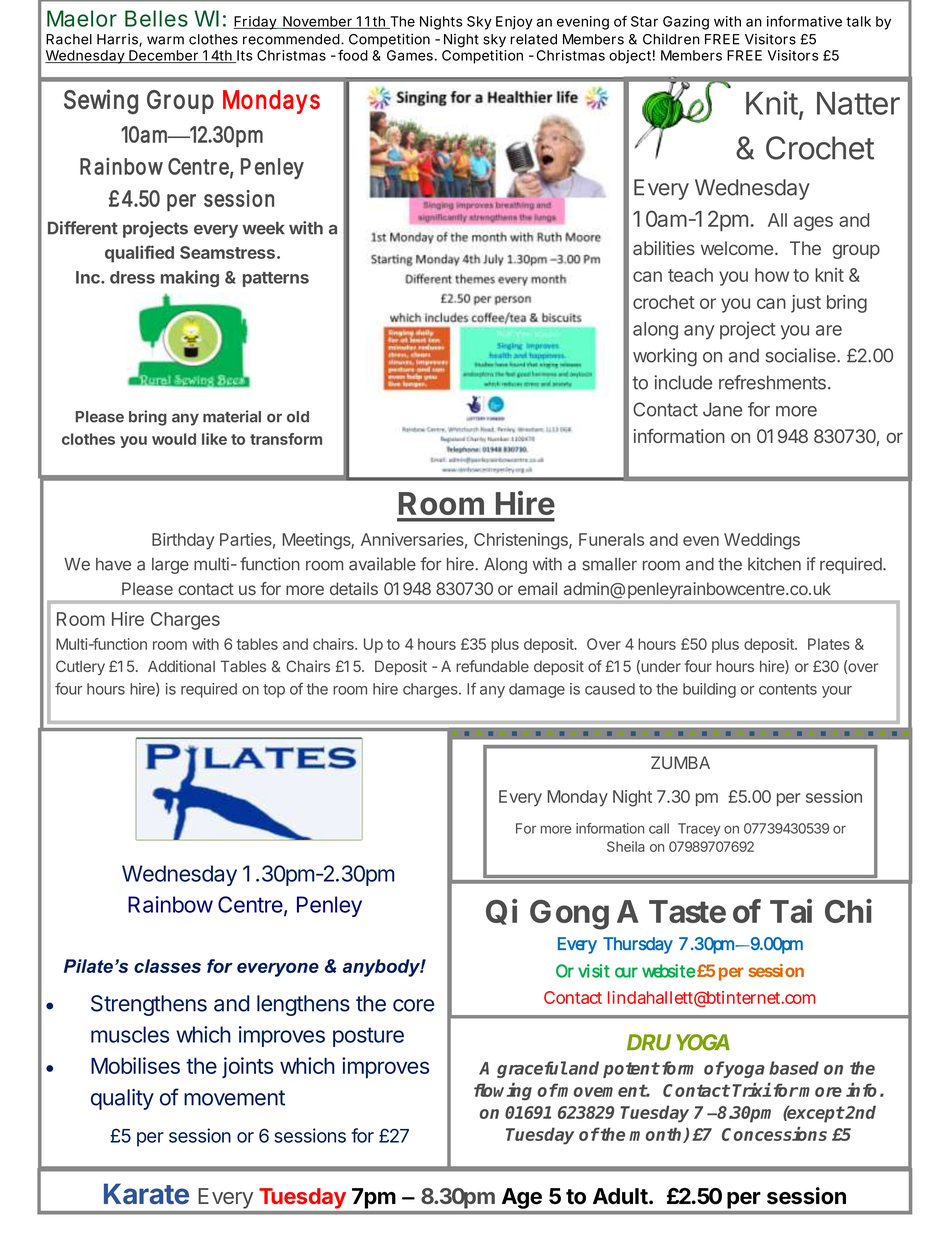  Describe the element at coordinates (174, 439) in the image. I see `would` at that location.
